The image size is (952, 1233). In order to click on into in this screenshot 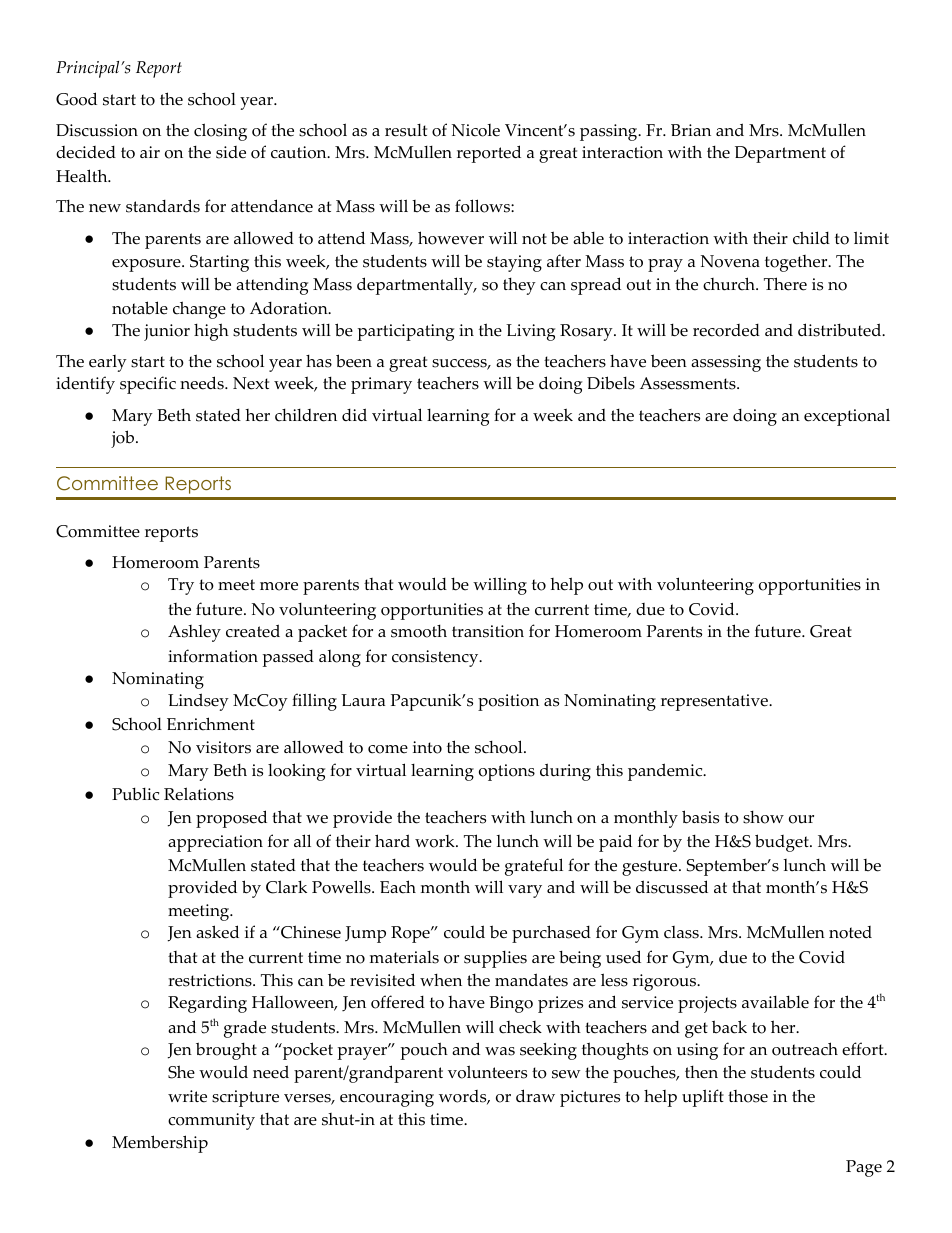, I will do `click(427, 747)`.
